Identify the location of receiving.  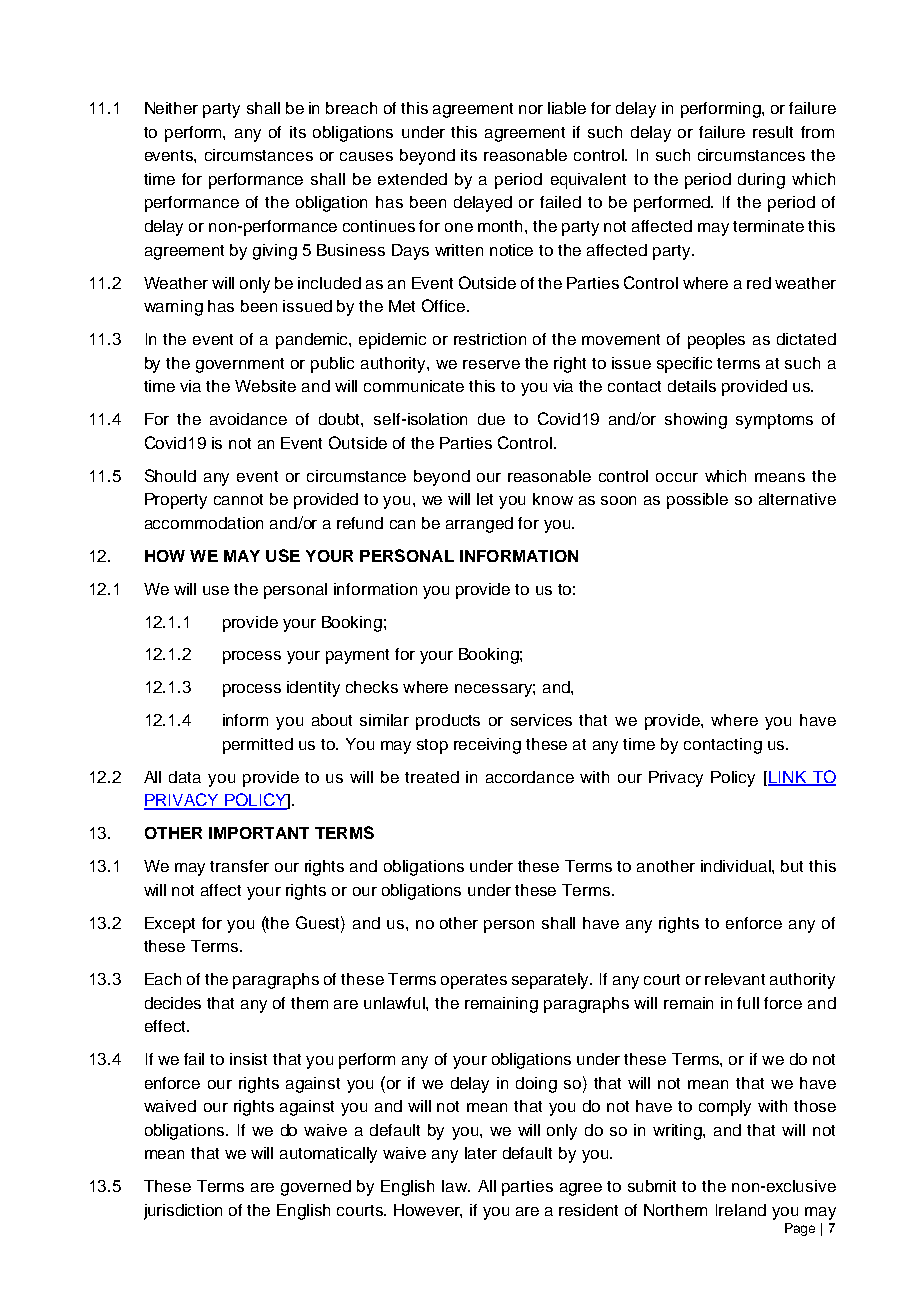
(487, 746).
